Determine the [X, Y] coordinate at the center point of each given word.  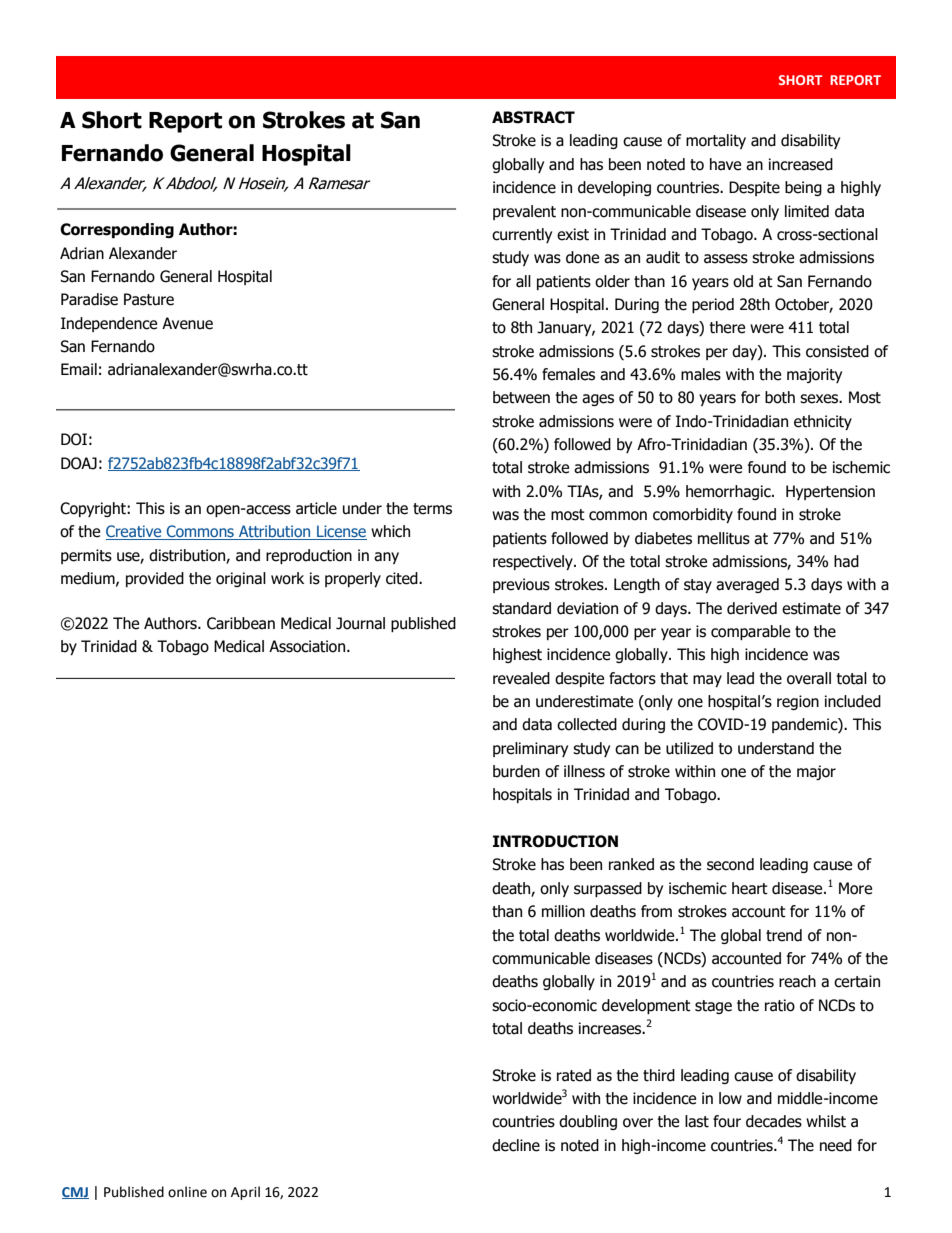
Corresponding [117, 230]
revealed [521, 678]
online [187, 1192]
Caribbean [241, 623]
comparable [750, 632]
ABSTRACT [533, 117]
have [725, 164]
